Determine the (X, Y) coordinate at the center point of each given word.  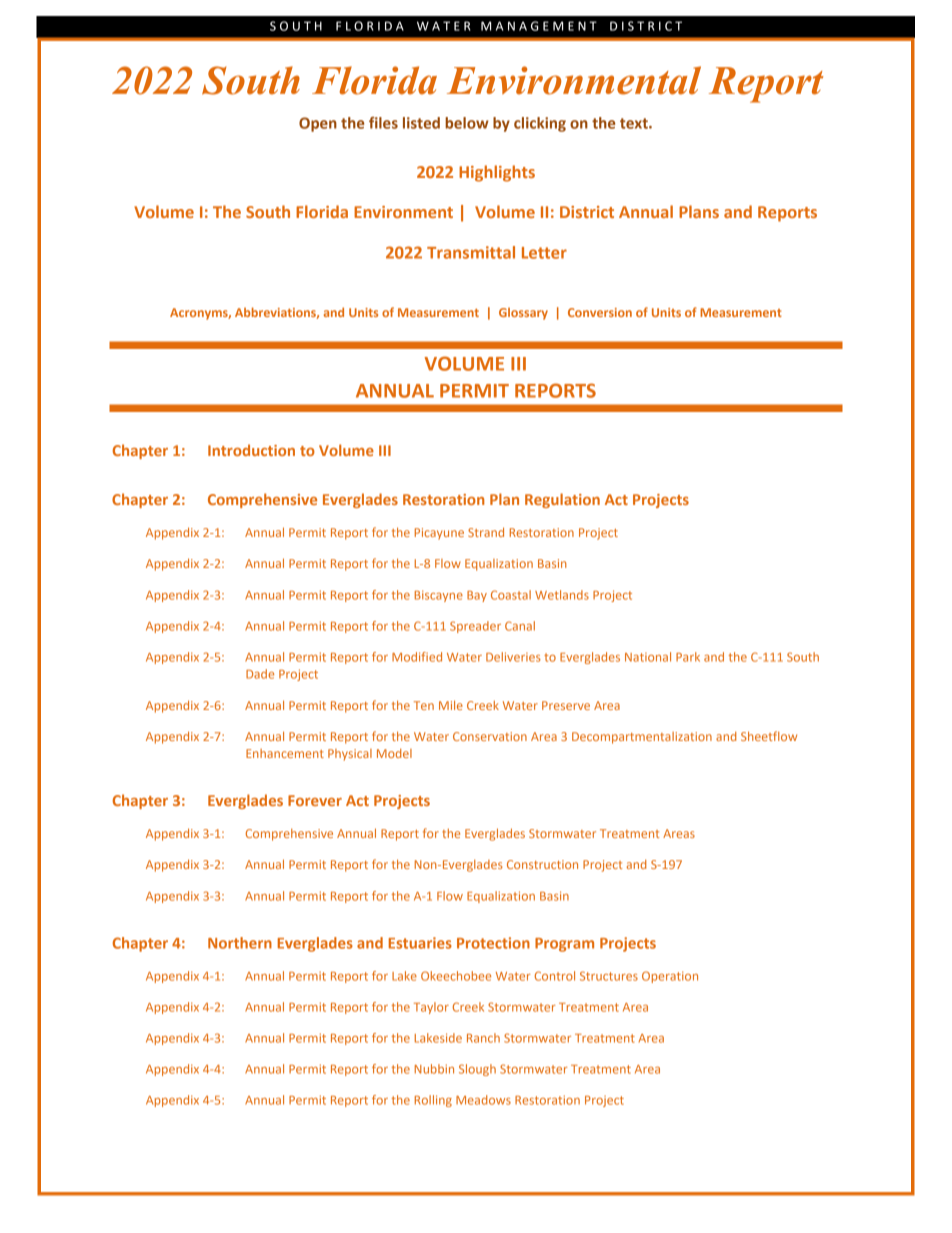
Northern (240, 943)
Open (318, 124)
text (635, 123)
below (467, 123)
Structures (609, 976)
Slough (477, 1070)
